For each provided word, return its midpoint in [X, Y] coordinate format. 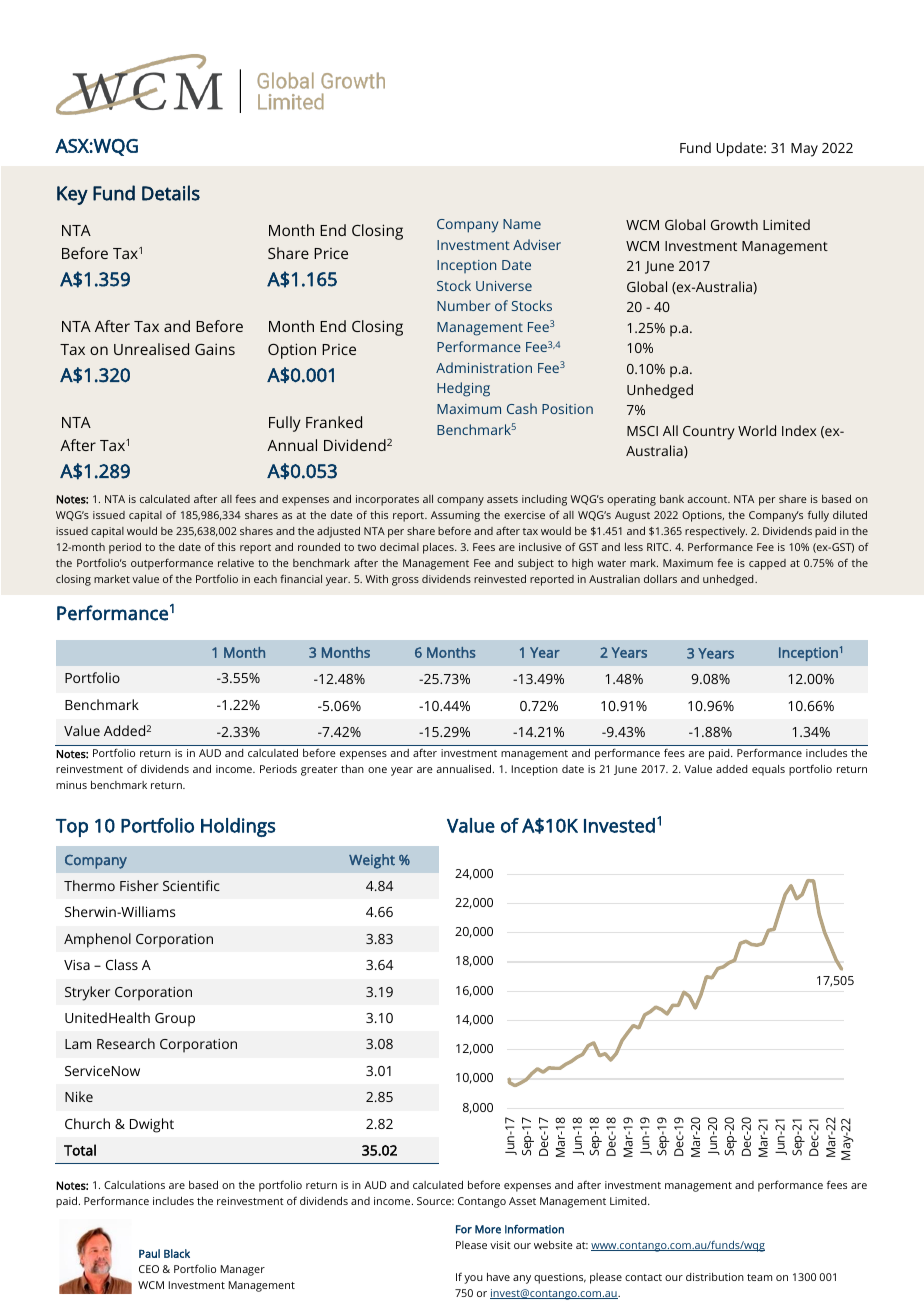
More [488, 1229]
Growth [734, 224]
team [759, 1277]
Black [177, 1253]
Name [522, 224]
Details [171, 193]
